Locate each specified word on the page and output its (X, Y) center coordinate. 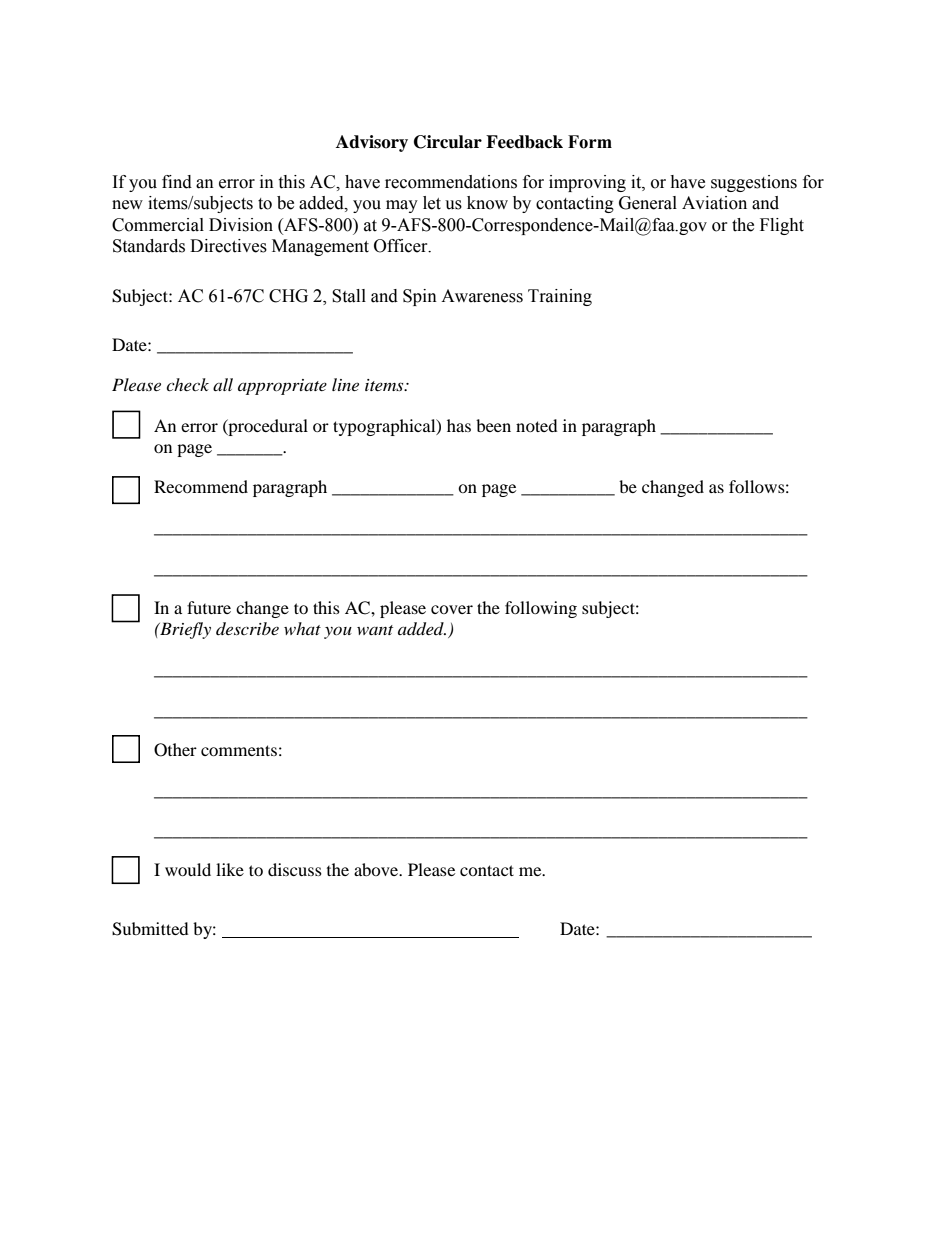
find (177, 182)
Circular (448, 142)
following (541, 609)
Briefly (184, 630)
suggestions (754, 183)
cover (452, 609)
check (187, 384)
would (188, 869)
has (459, 425)
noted (537, 425)
